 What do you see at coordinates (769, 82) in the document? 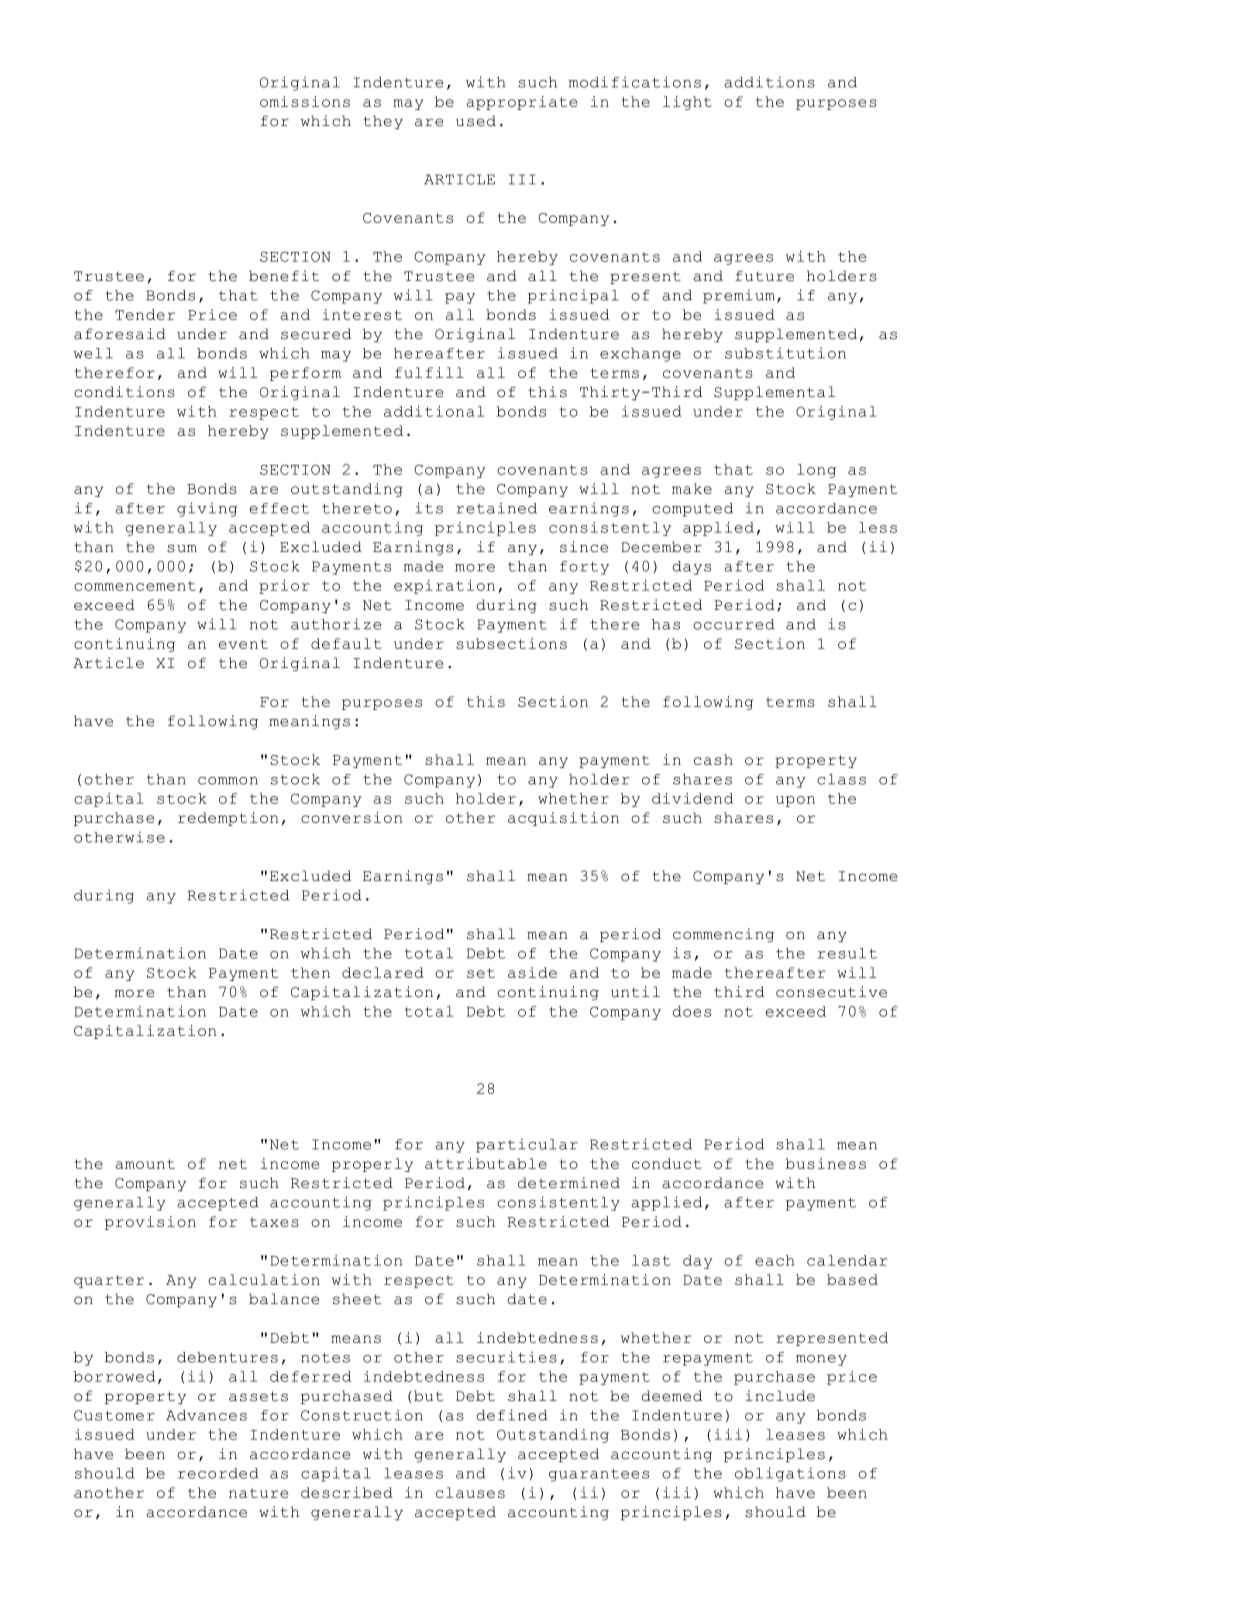
I see `additions` at bounding box center [769, 82].
